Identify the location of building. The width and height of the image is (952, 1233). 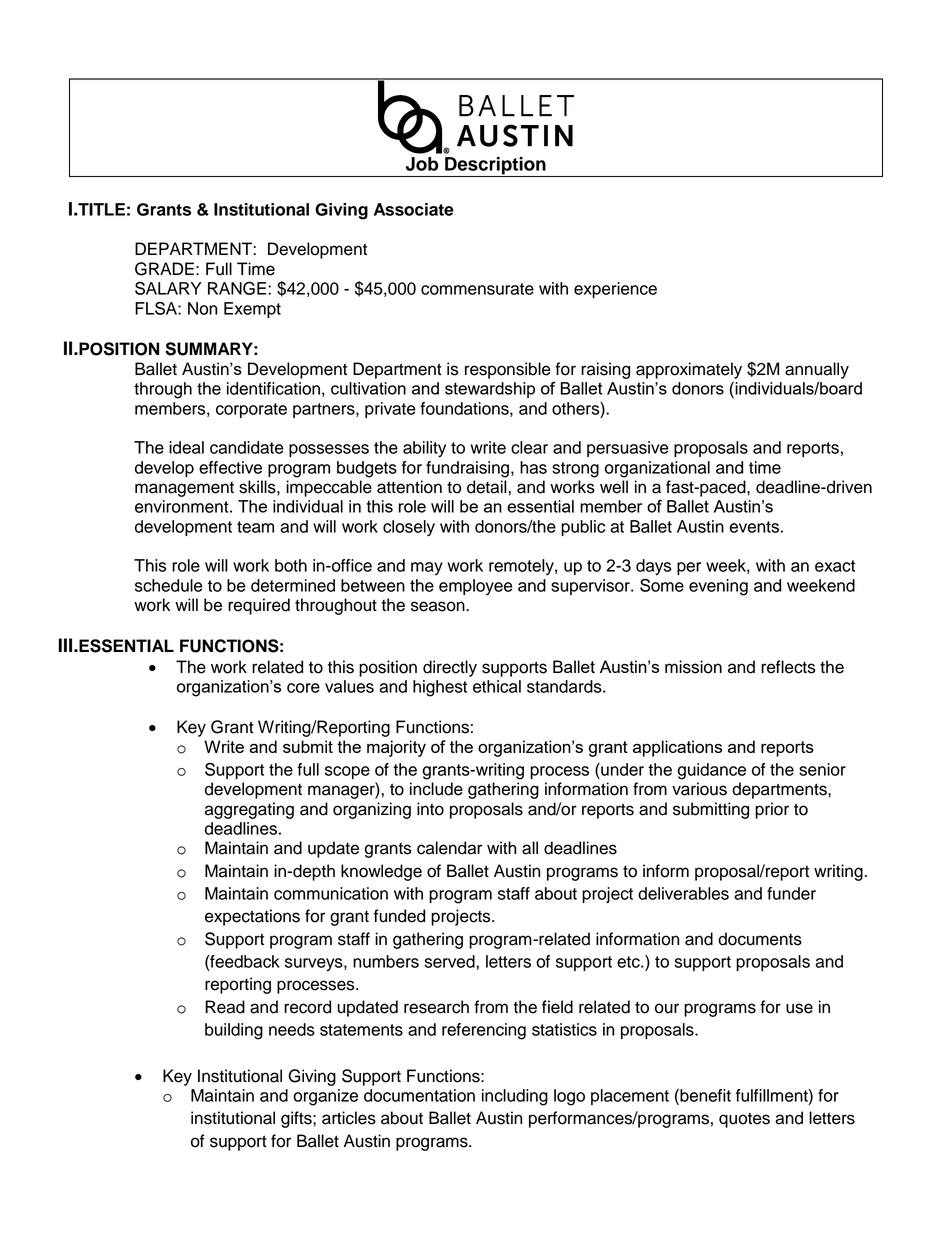
(234, 1031).
